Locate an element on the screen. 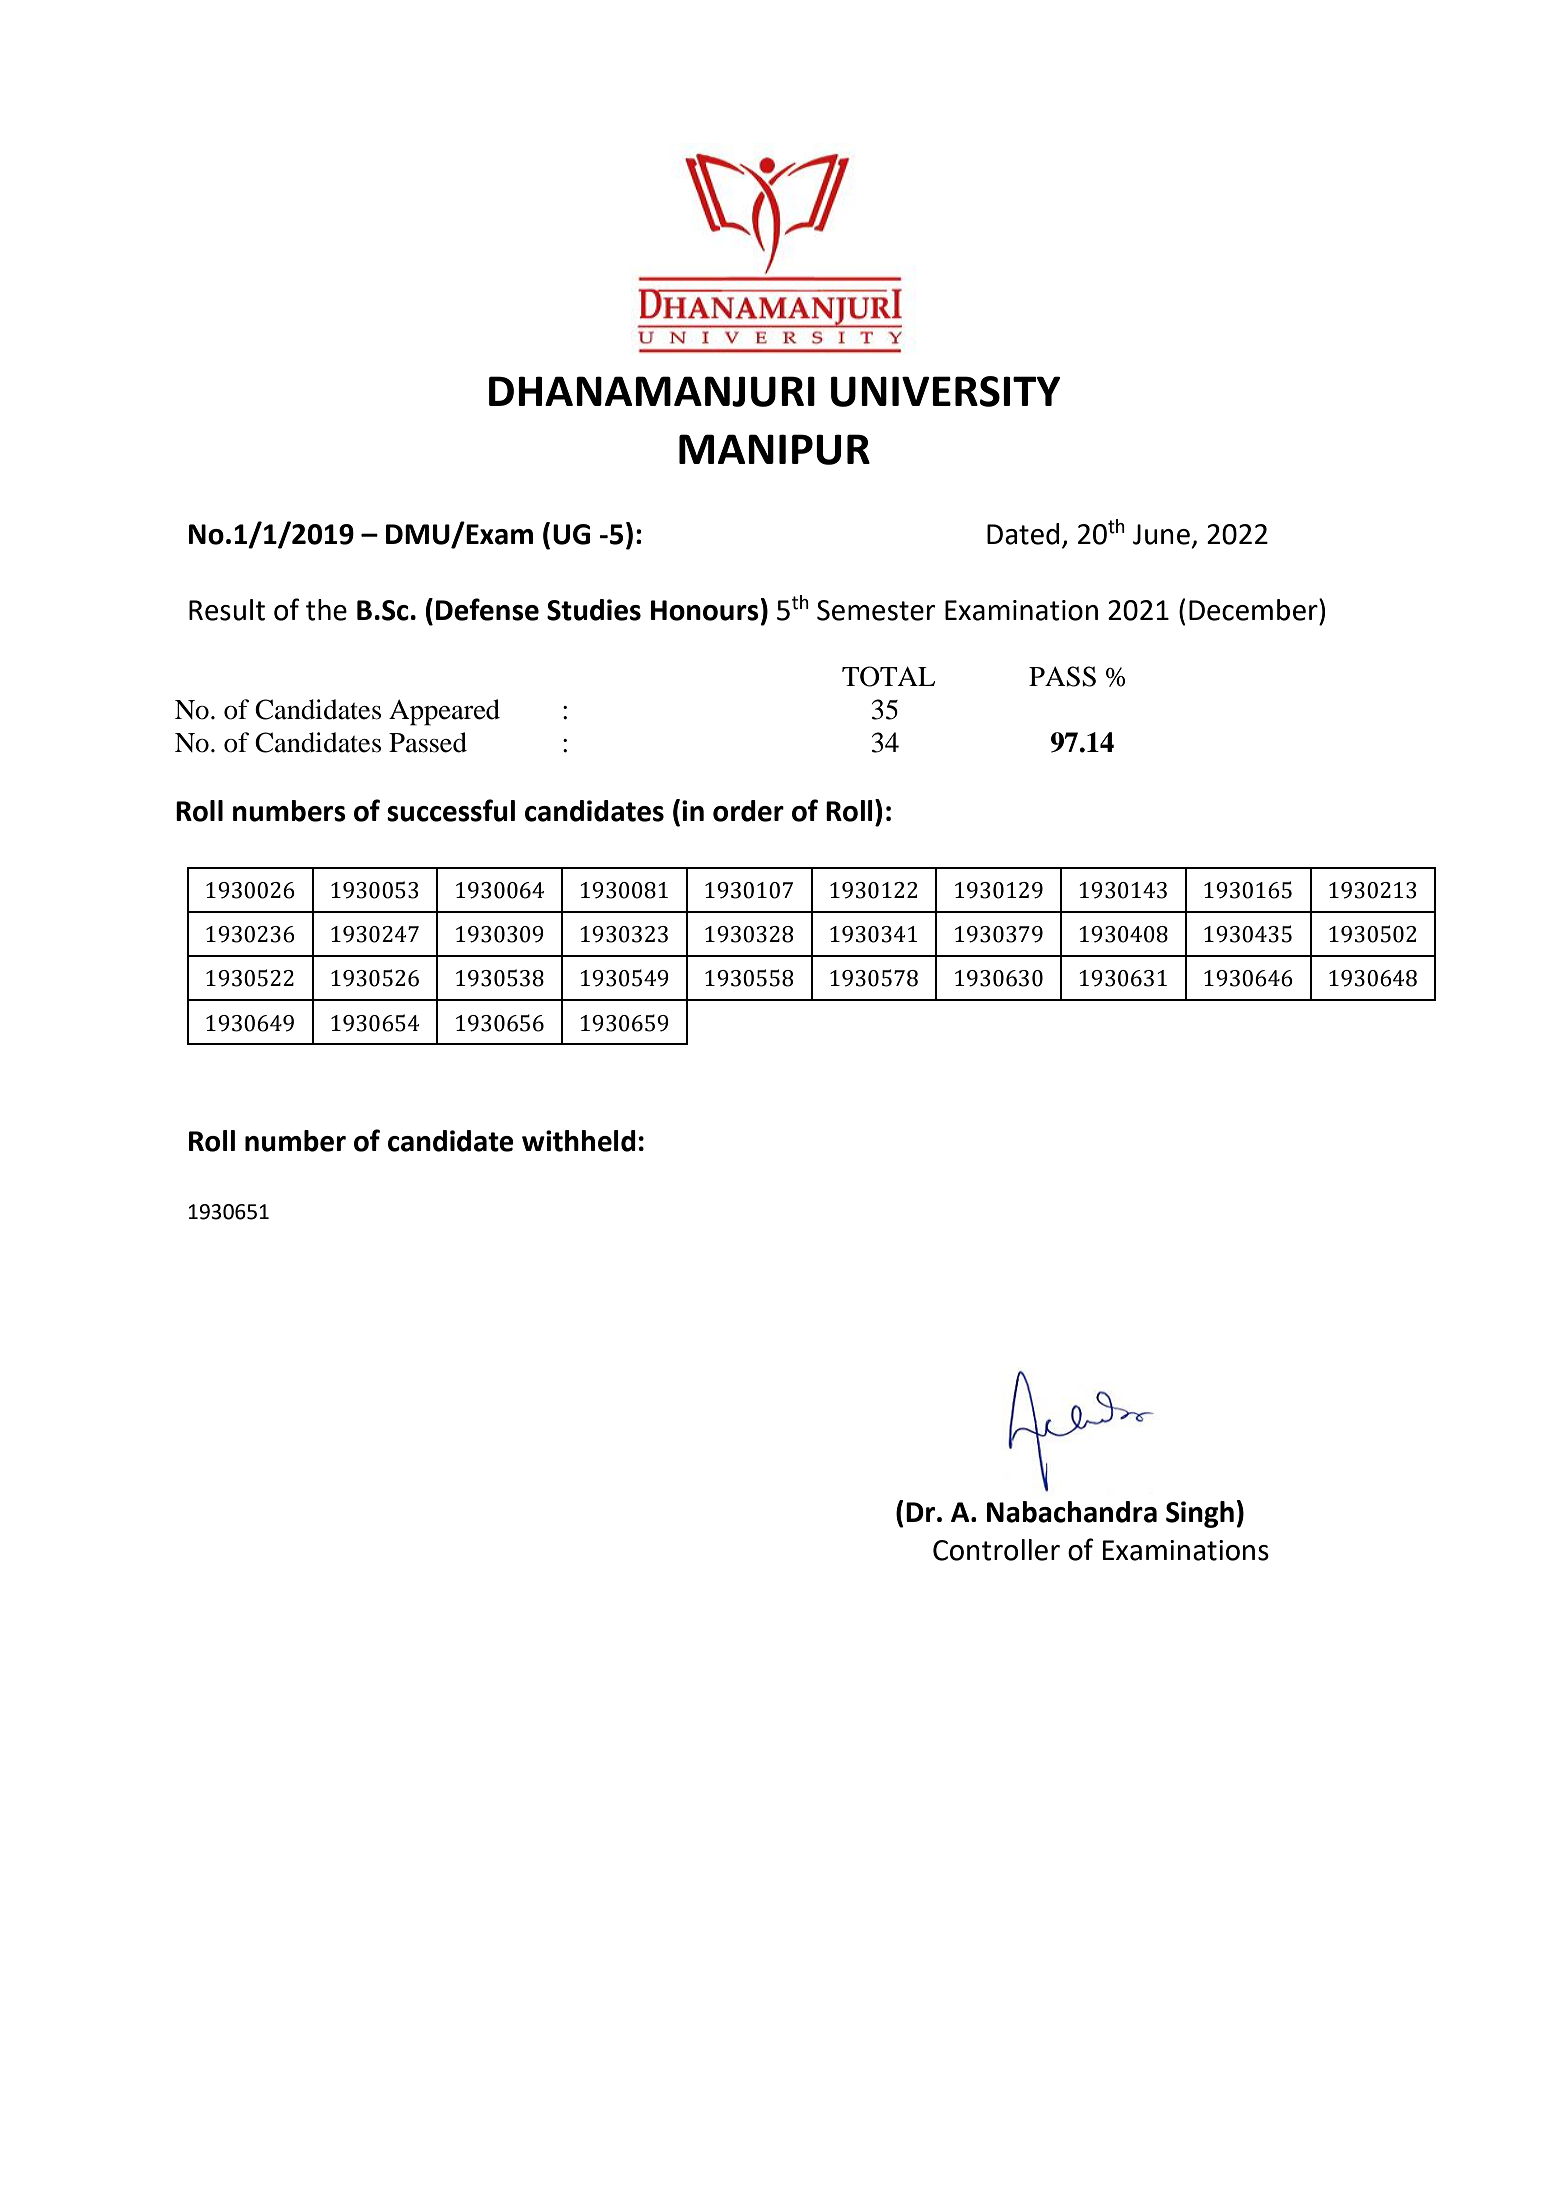 This screenshot has width=1547, height=2187. withheld is located at coordinates (579, 1141).
